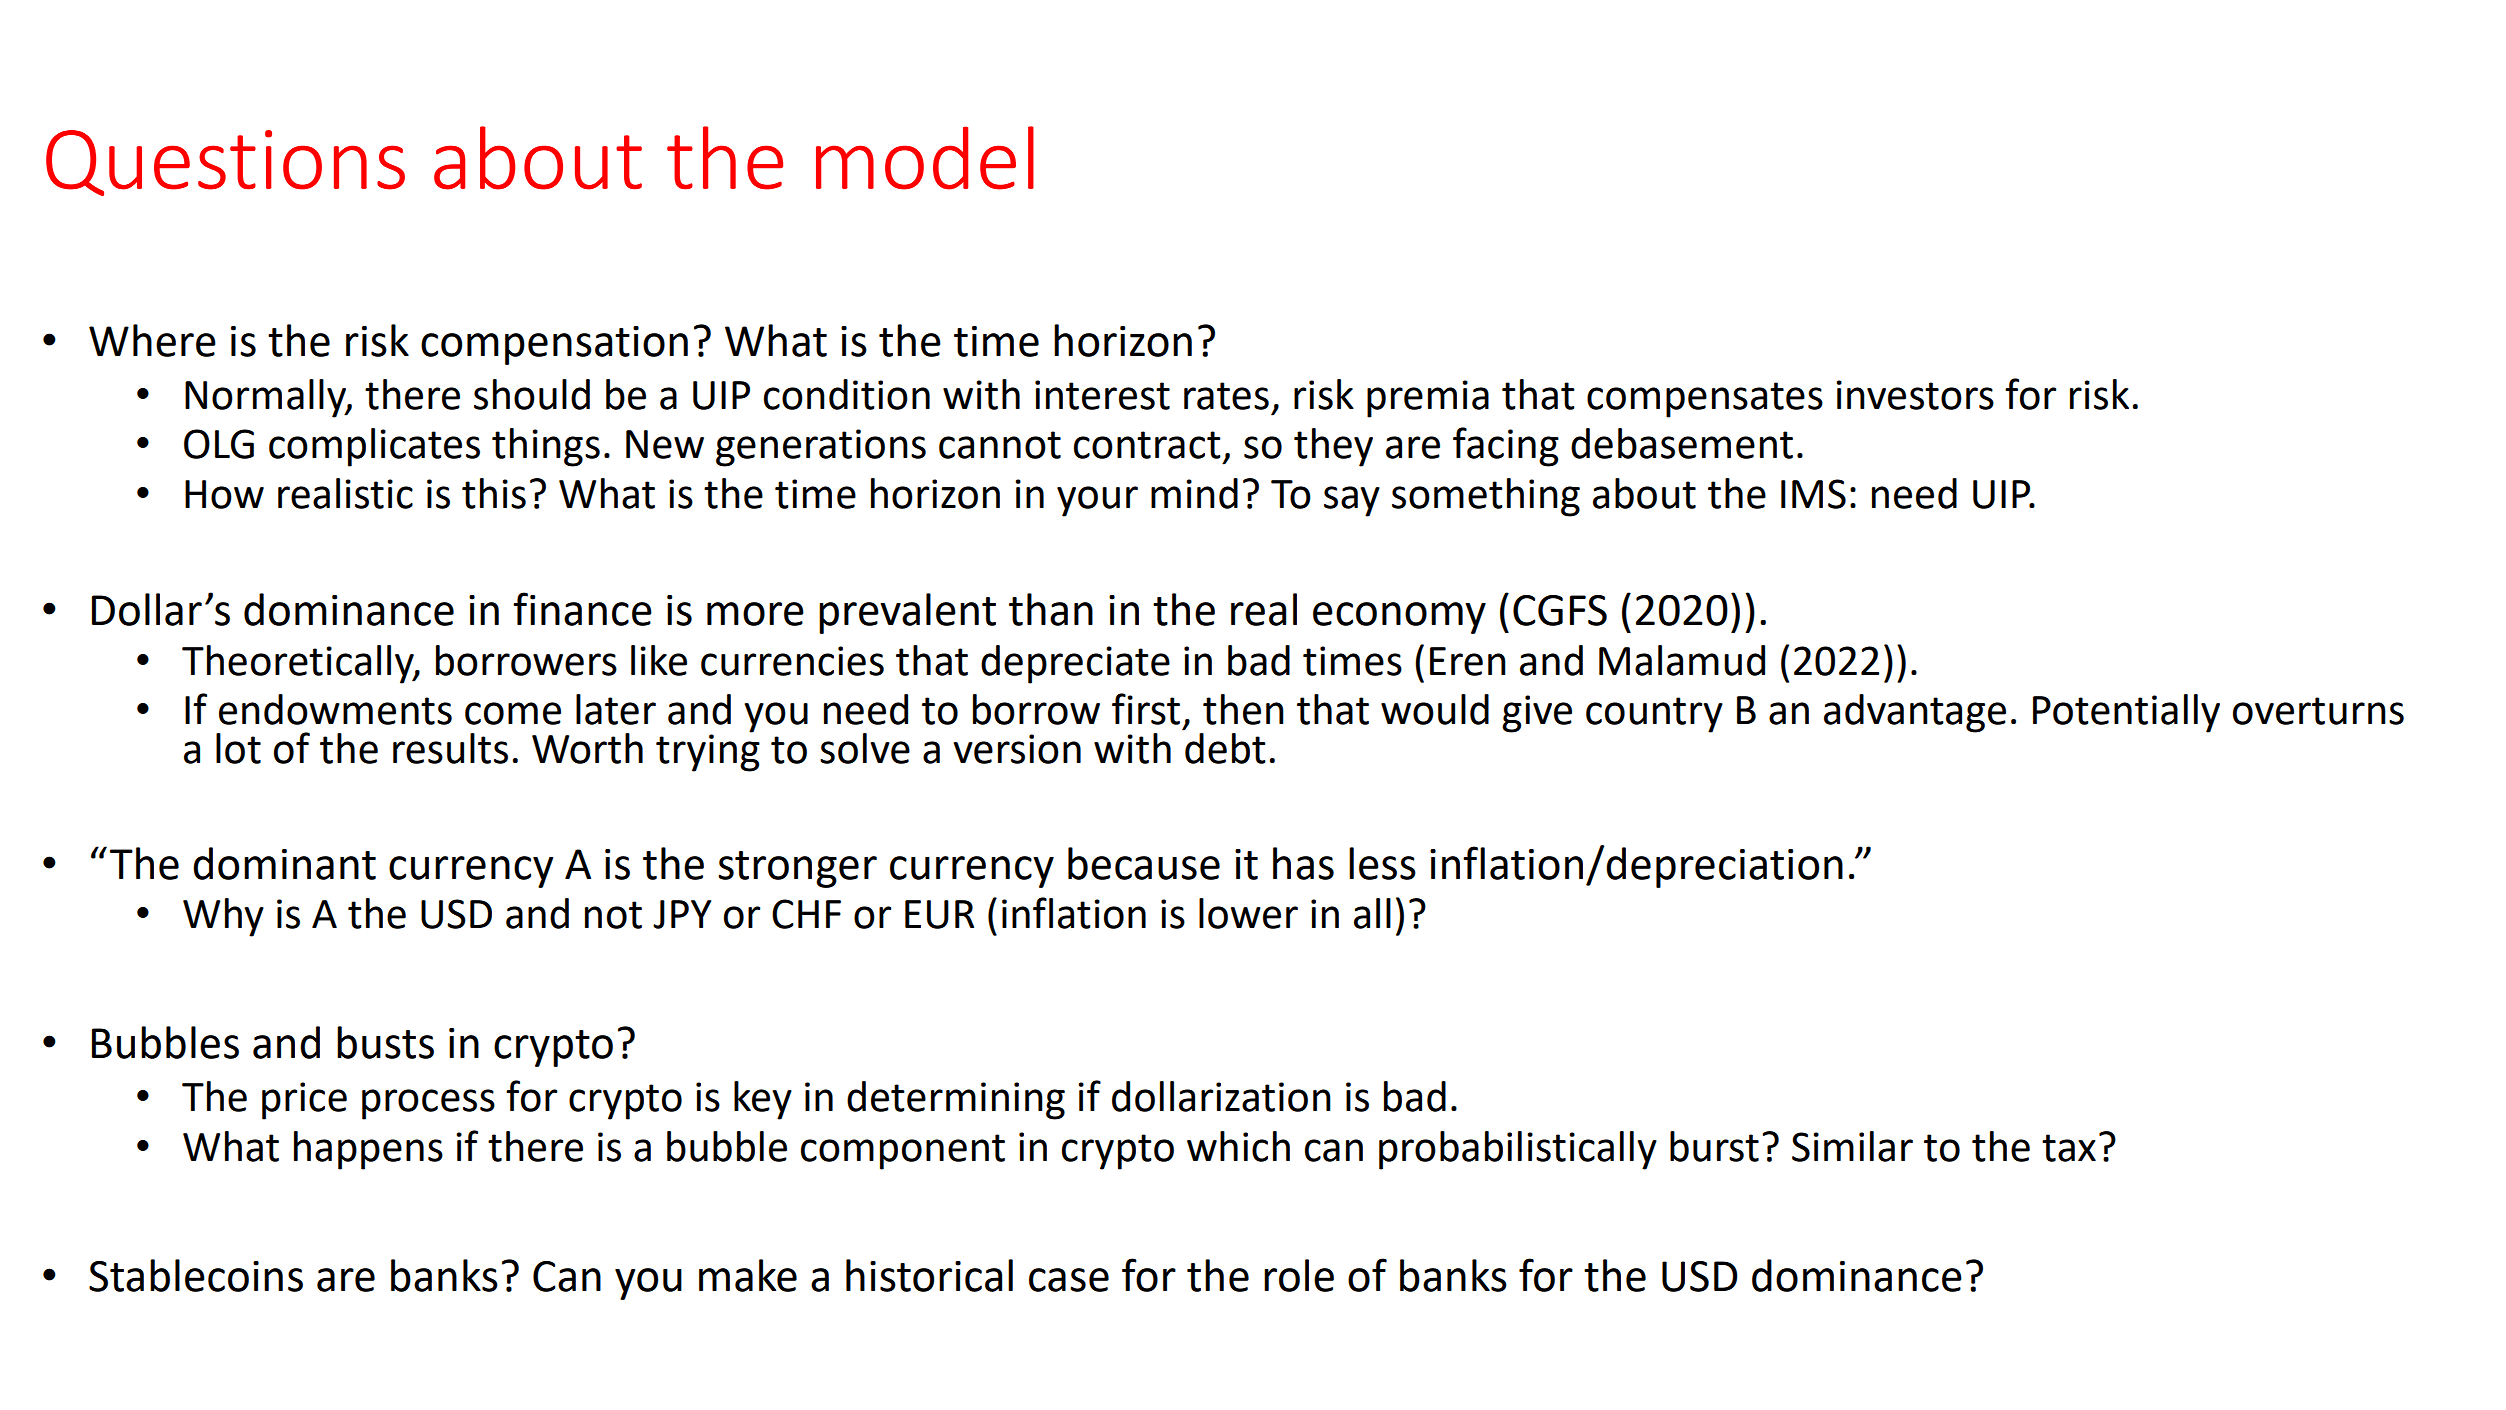  What do you see at coordinates (1399, 618) in the screenshot?
I see `economy` at bounding box center [1399, 618].
